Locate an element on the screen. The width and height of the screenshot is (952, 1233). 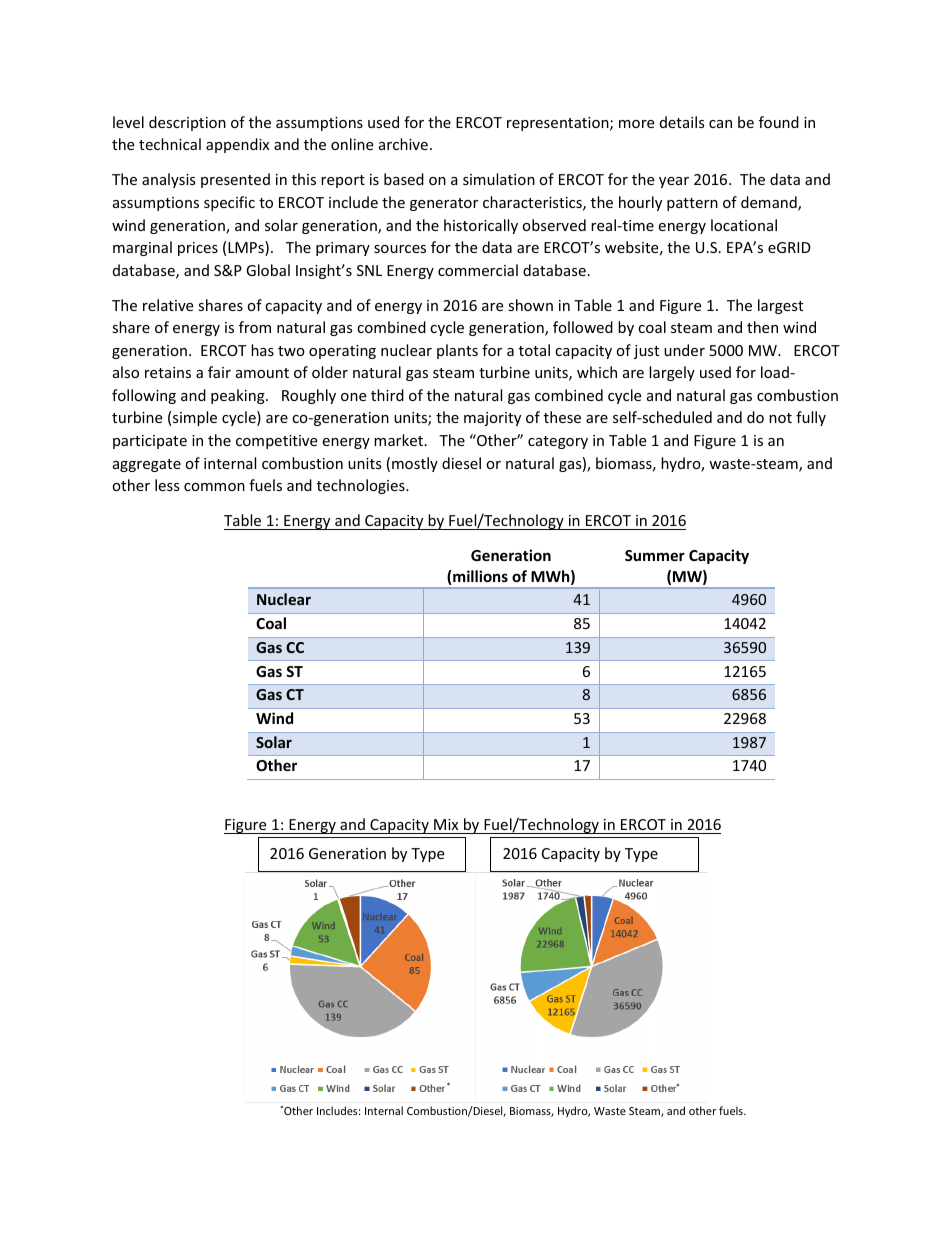
Mix is located at coordinates (446, 824).
